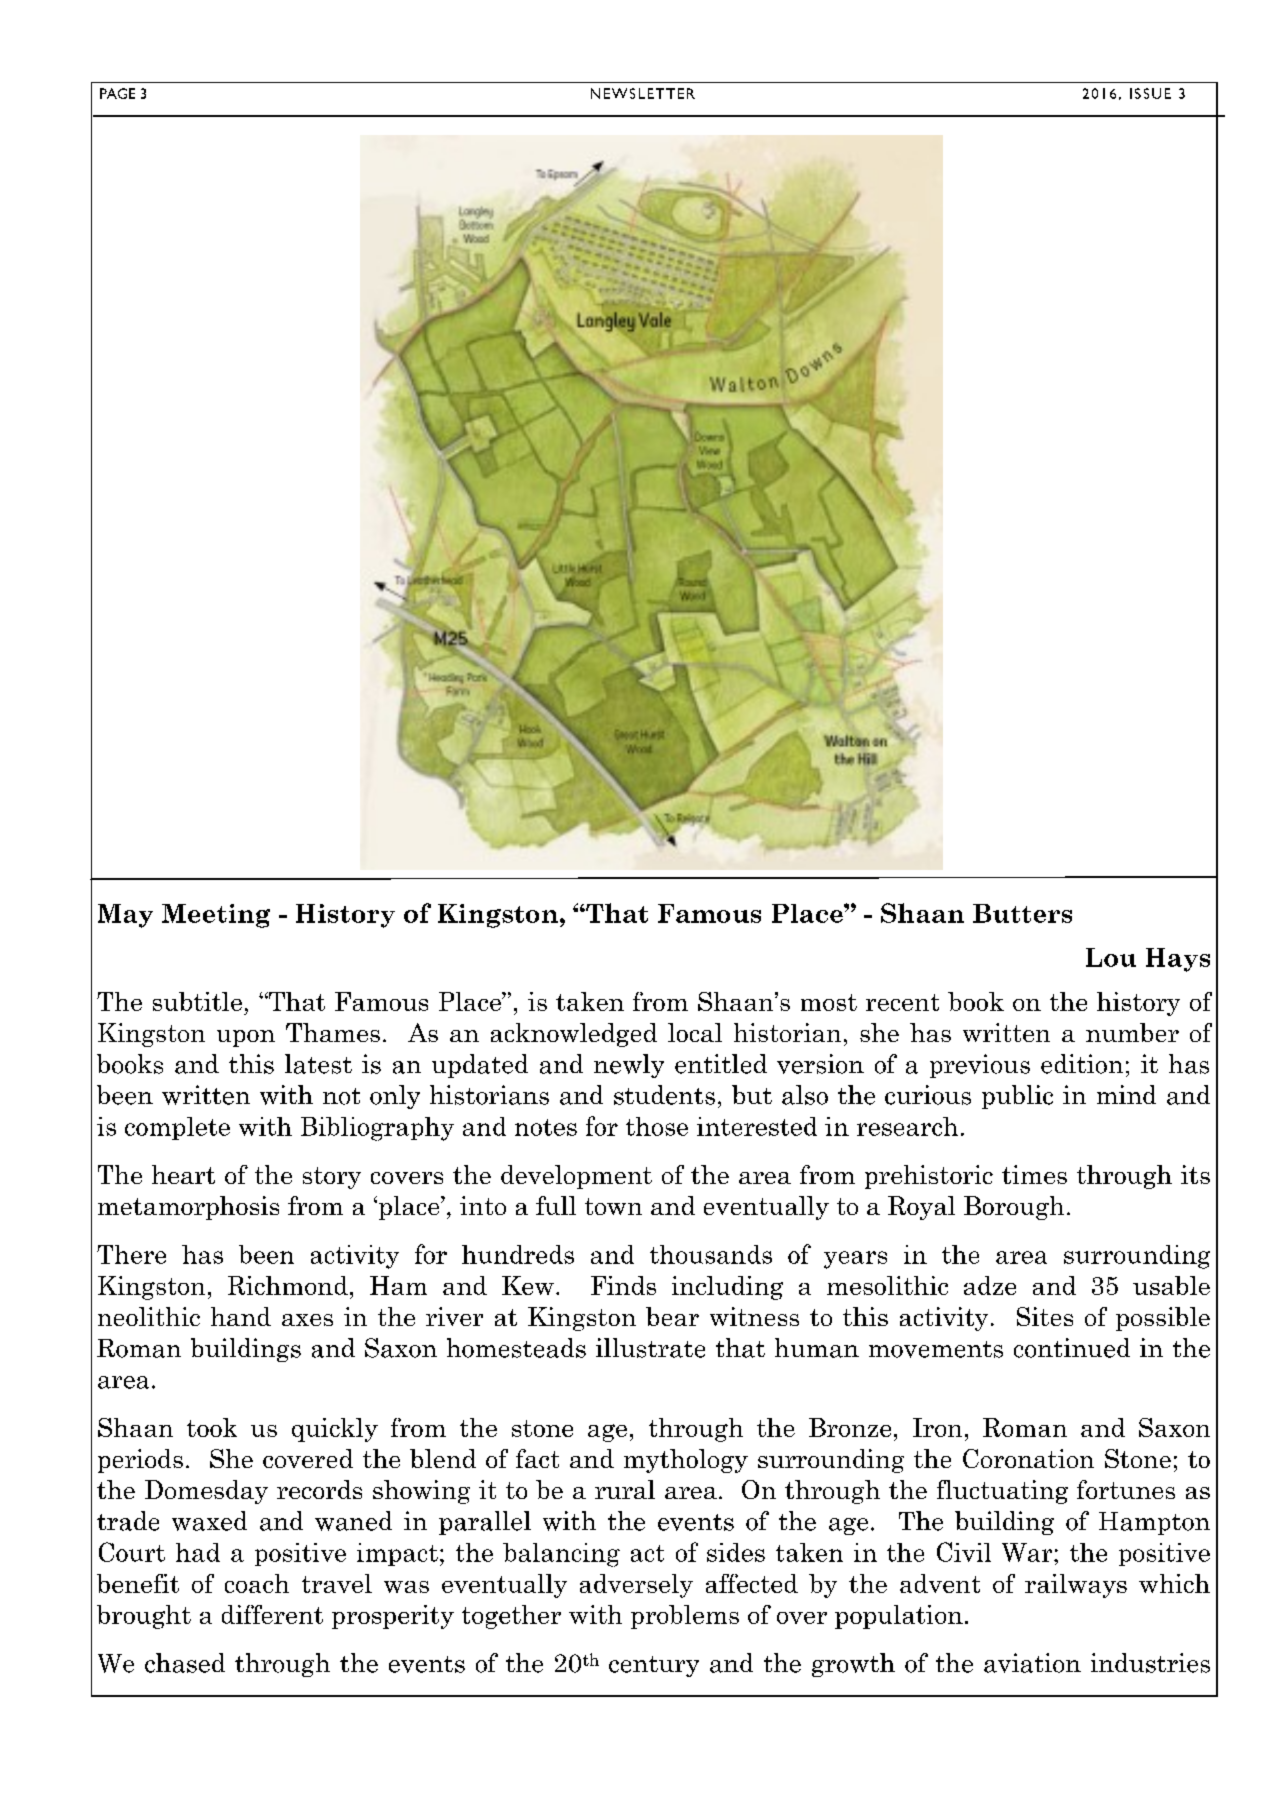  Describe the element at coordinates (657, 1126) in the screenshot. I see `those` at that location.
